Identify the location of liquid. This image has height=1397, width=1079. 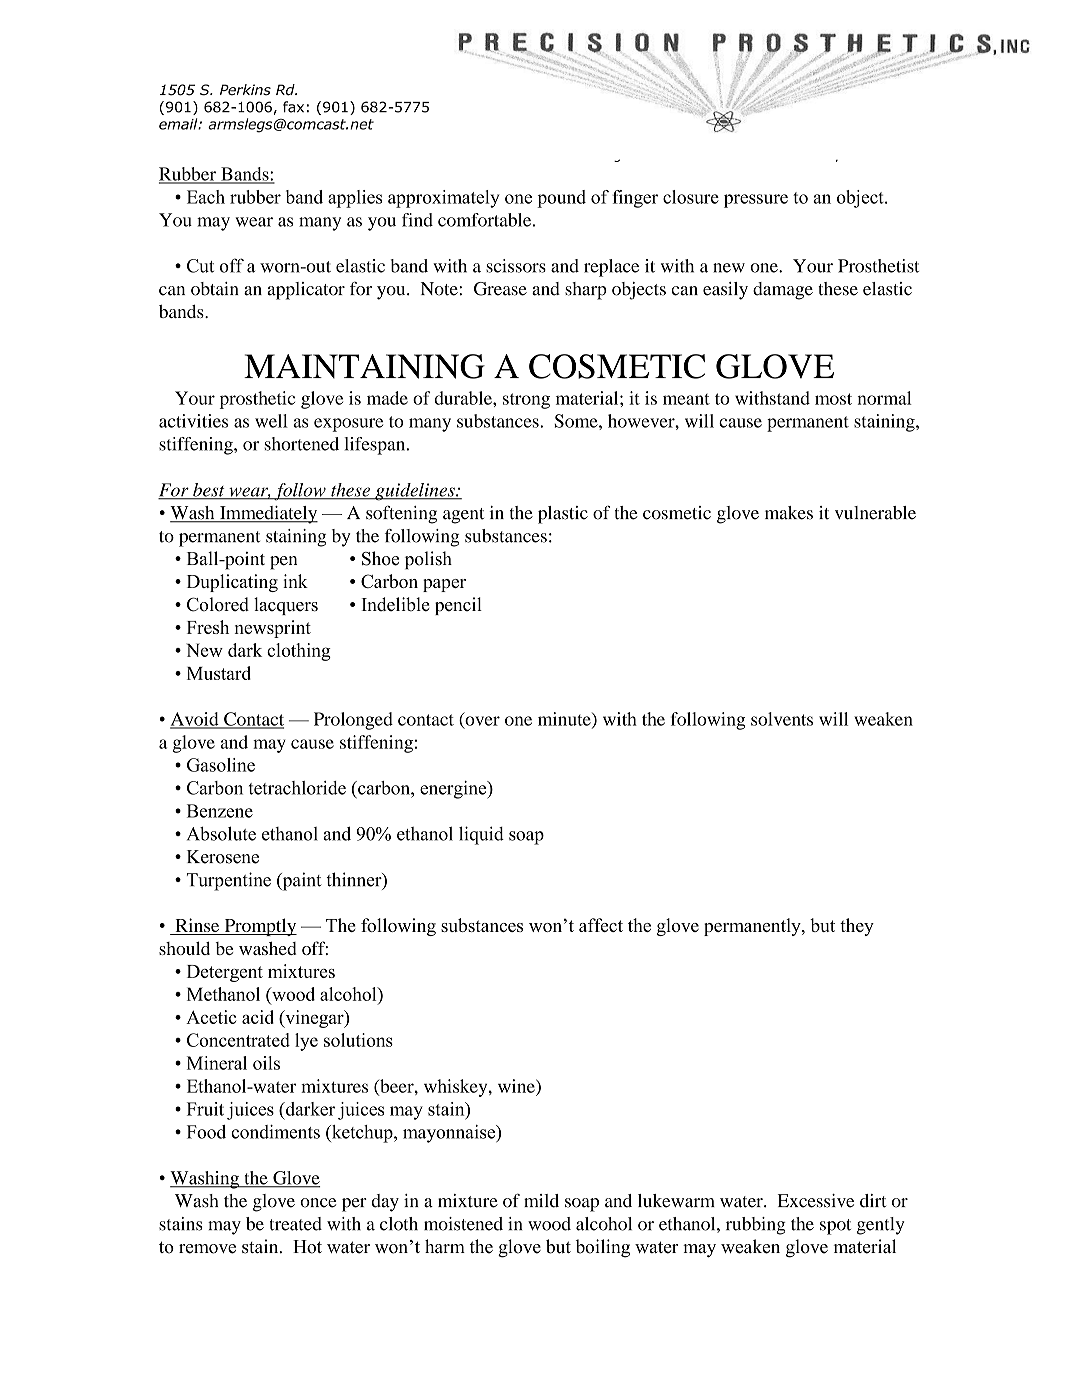
(481, 835).
